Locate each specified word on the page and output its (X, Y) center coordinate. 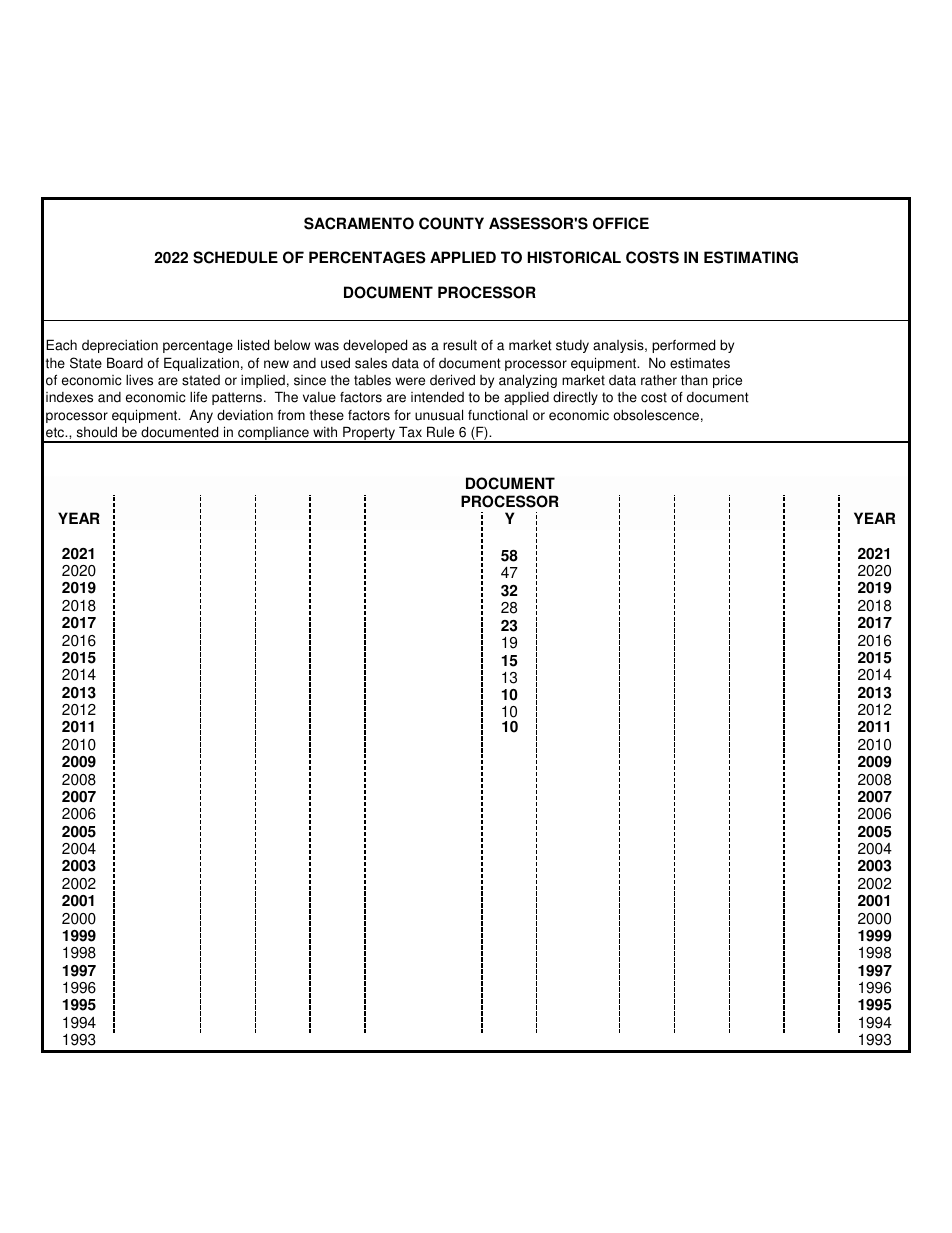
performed (683, 346)
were (410, 381)
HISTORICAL (574, 257)
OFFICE (621, 223)
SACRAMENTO (359, 223)
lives (139, 380)
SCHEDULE (235, 257)
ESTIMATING (751, 257)
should (97, 432)
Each (61, 345)
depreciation (120, 346)
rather (659, 380)
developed (375, 346)
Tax (410, 432)
